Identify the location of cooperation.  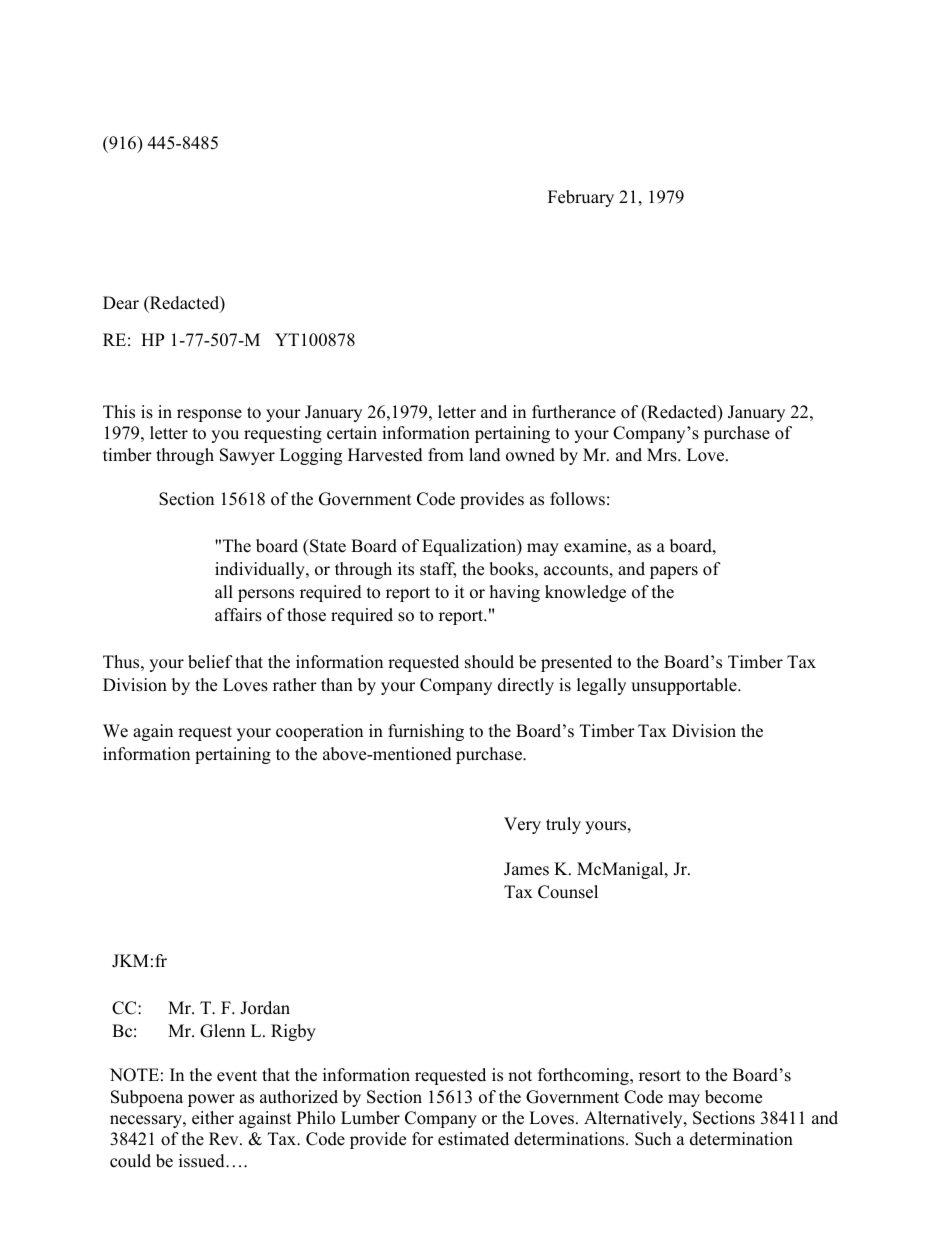
(319, 732).
